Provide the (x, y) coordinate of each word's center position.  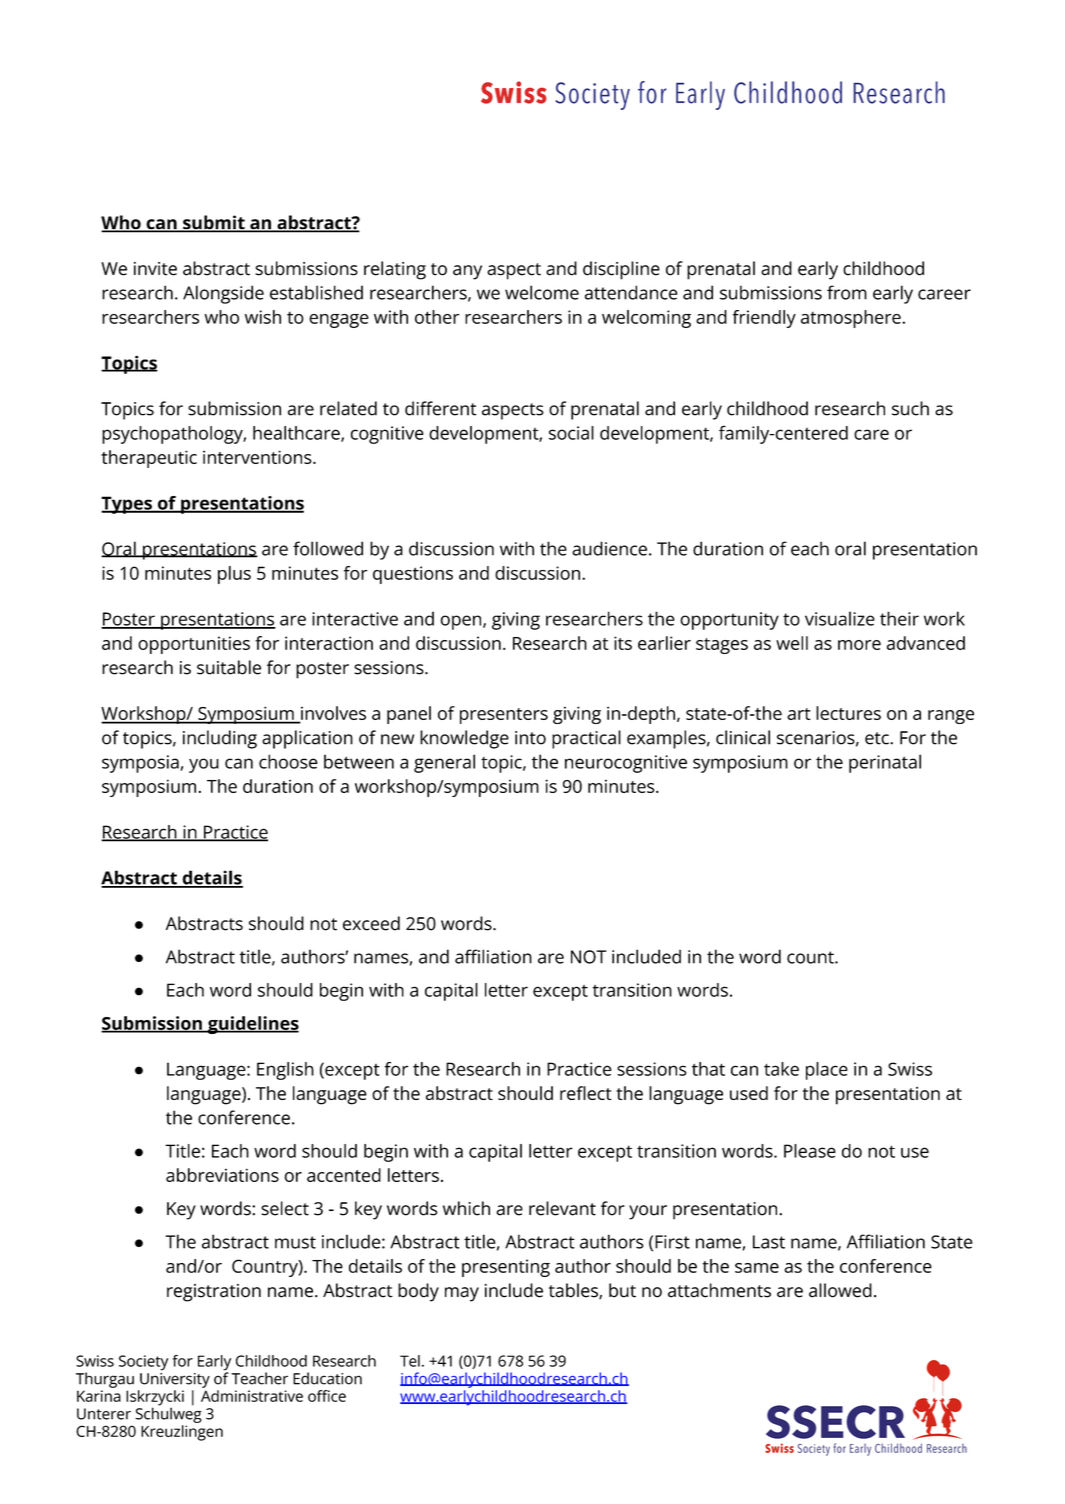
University (175, 1379)
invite (155, 269)
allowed (840, 1290)
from (847, 292)
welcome (542, 292)
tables (574, 1291)
